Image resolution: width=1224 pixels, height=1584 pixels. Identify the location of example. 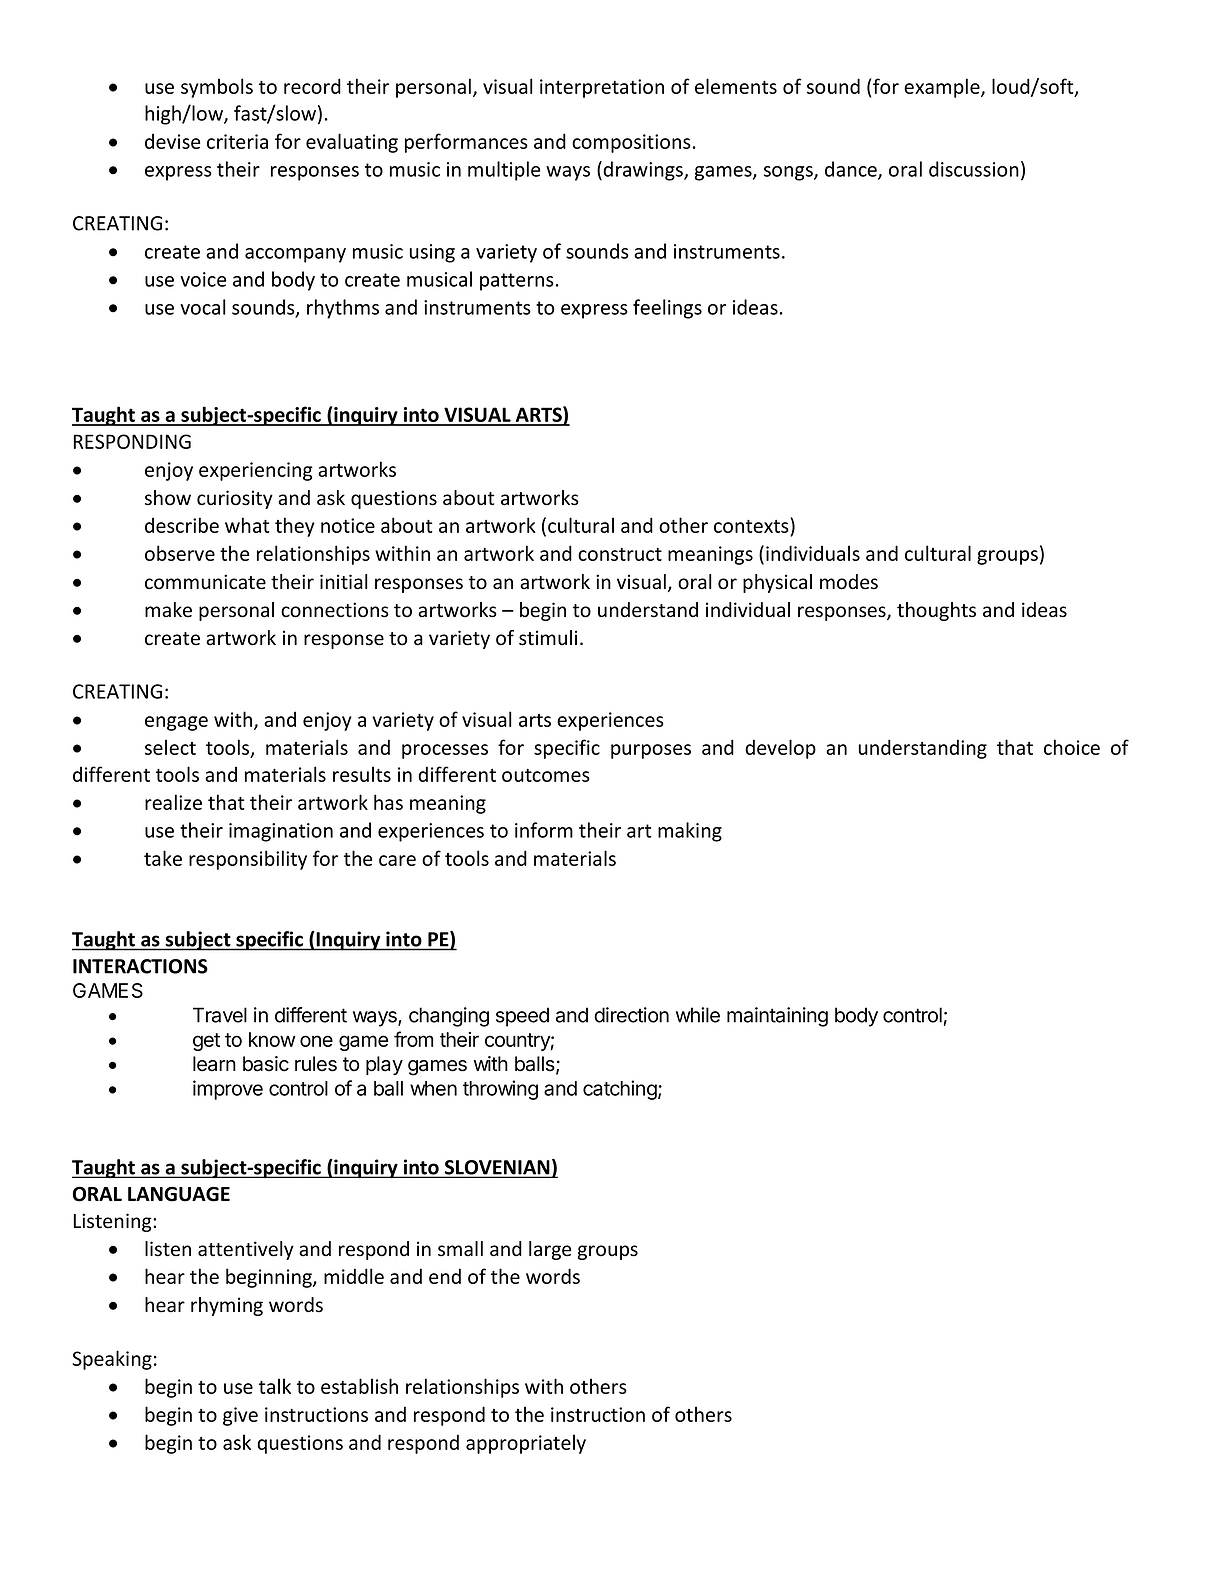
(943, 88).
